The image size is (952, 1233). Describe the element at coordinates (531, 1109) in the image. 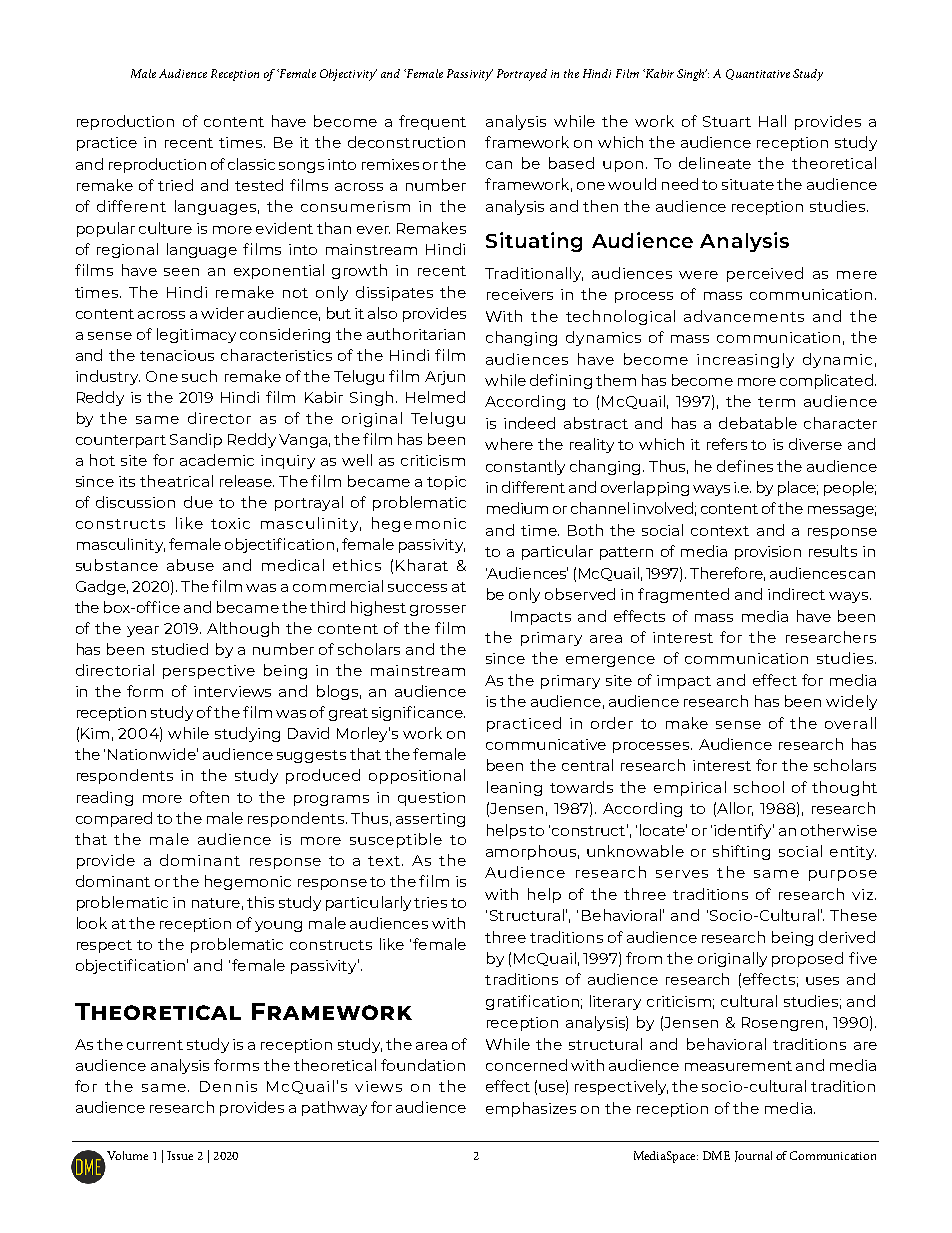

I see `emphasizes` at that location.
